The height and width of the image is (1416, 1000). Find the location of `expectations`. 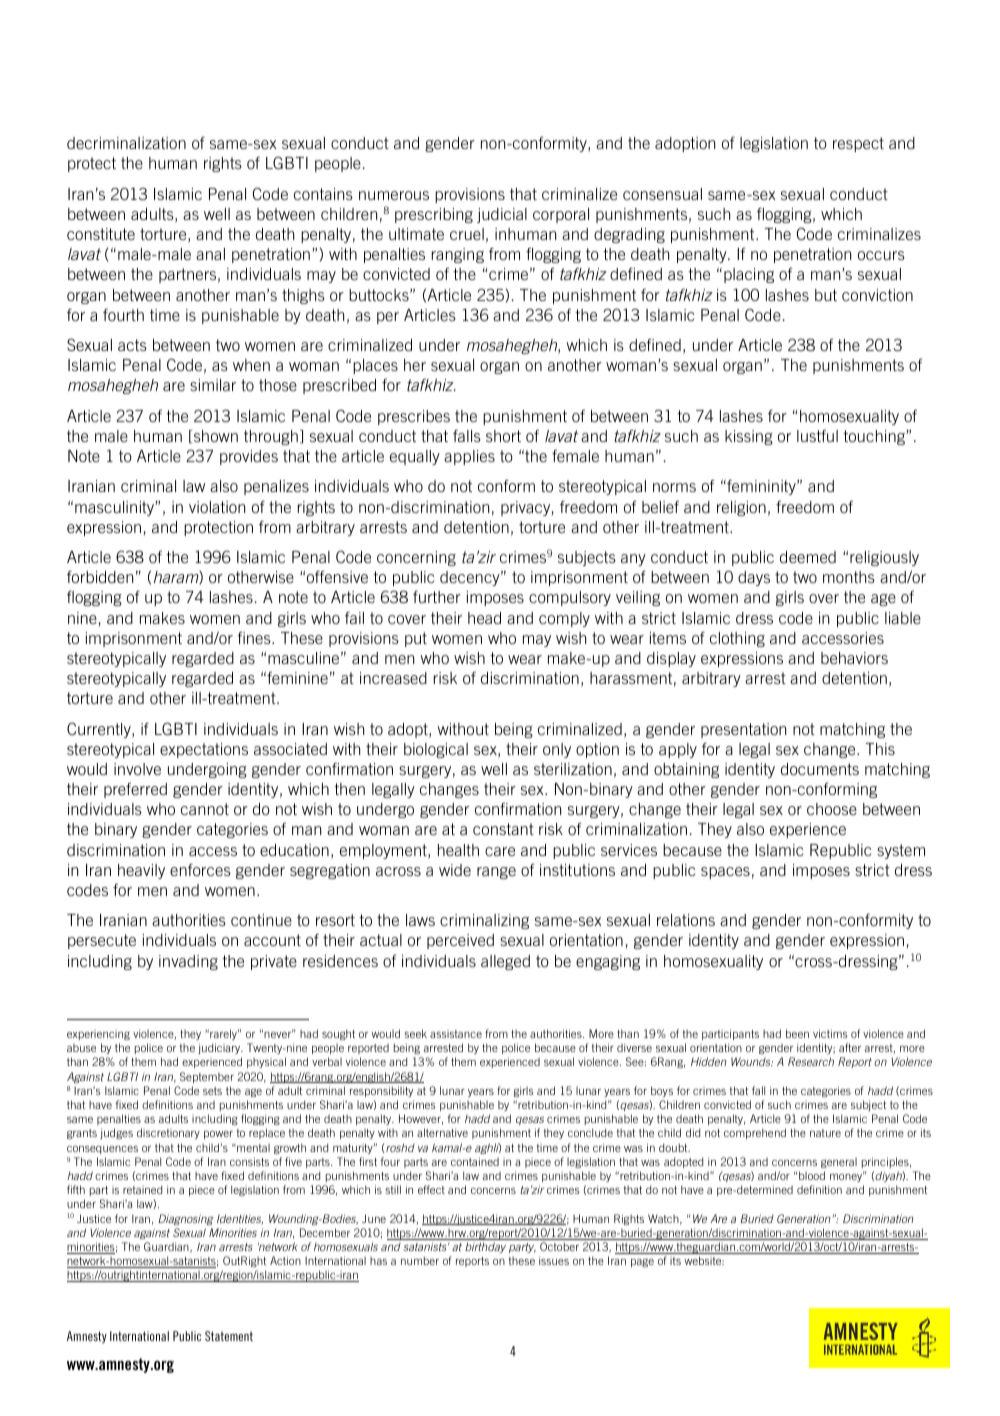

expectations is located at coordinates (204, 750).
